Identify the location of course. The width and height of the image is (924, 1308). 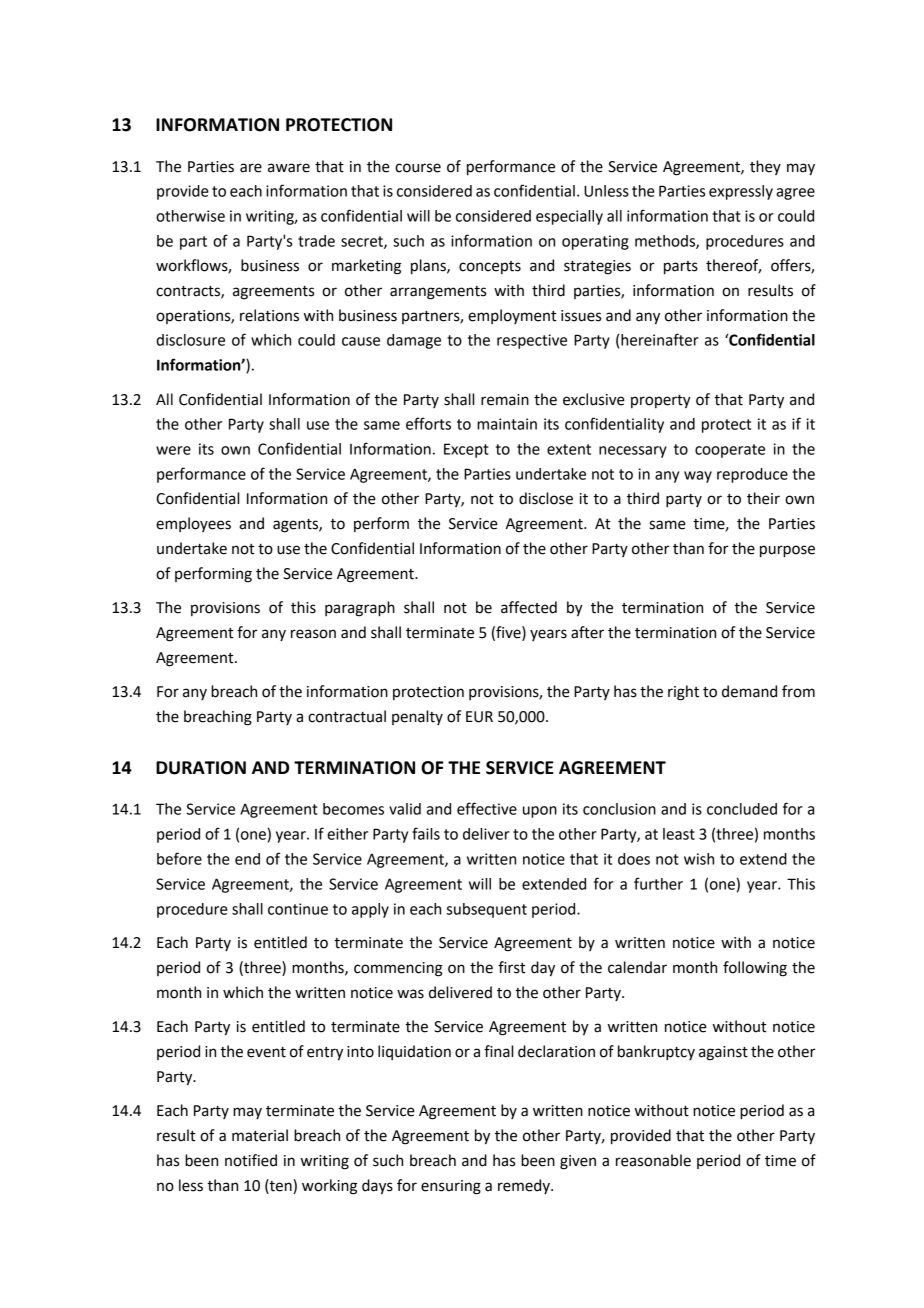
(418, 168).
